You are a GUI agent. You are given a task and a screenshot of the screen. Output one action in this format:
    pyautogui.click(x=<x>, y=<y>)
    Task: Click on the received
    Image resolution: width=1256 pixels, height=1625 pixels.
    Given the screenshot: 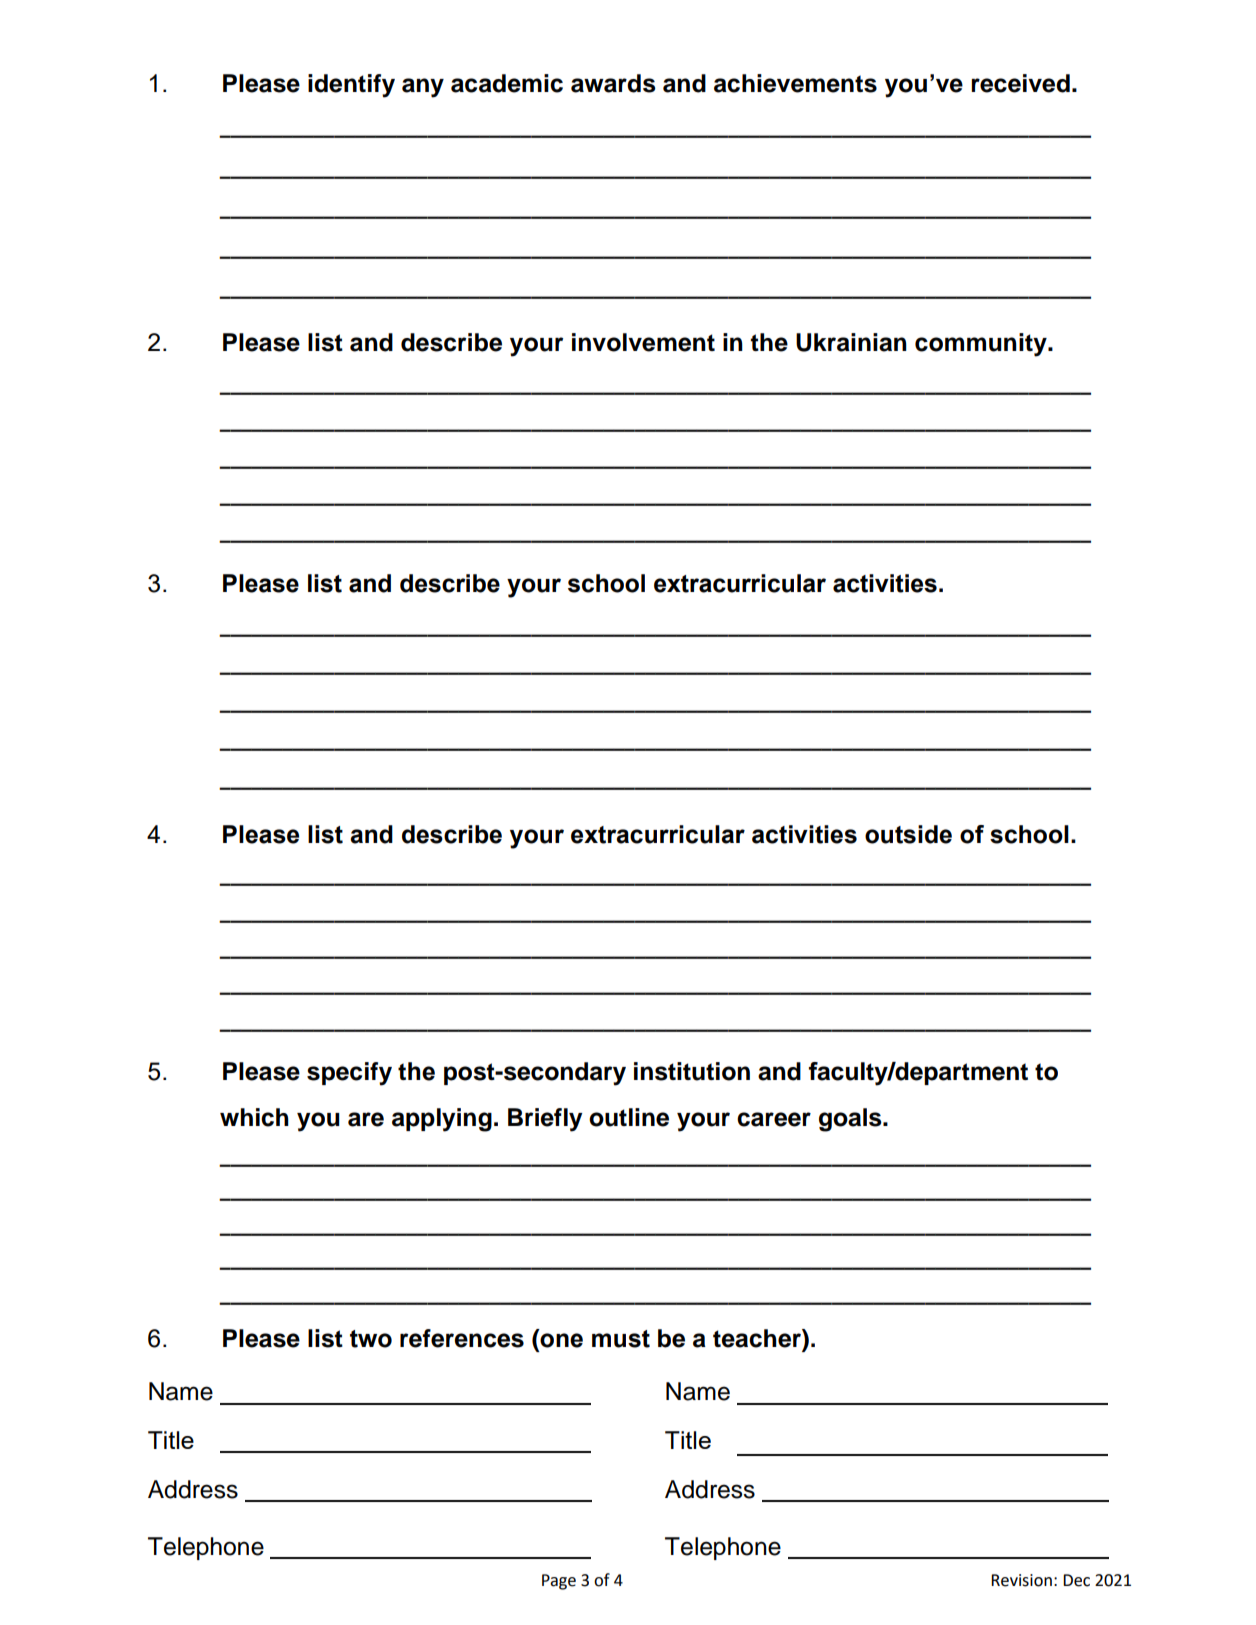 What is the action you would take?
    pyautogui.click(x=1020, y=83)
